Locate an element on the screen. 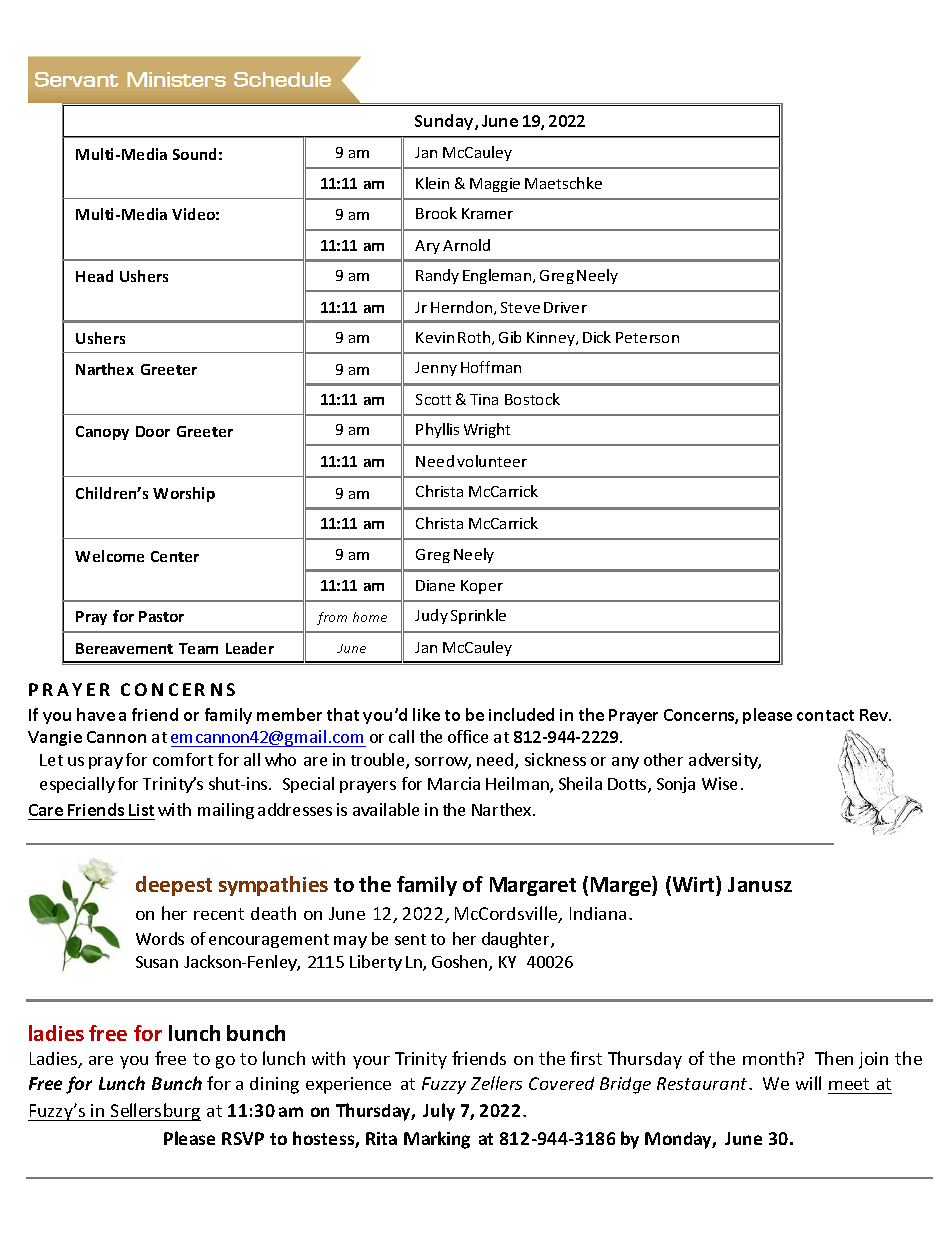 The width and height of the screenshot is (952, 1233). Peterson is located at coordinates (647, 337).
